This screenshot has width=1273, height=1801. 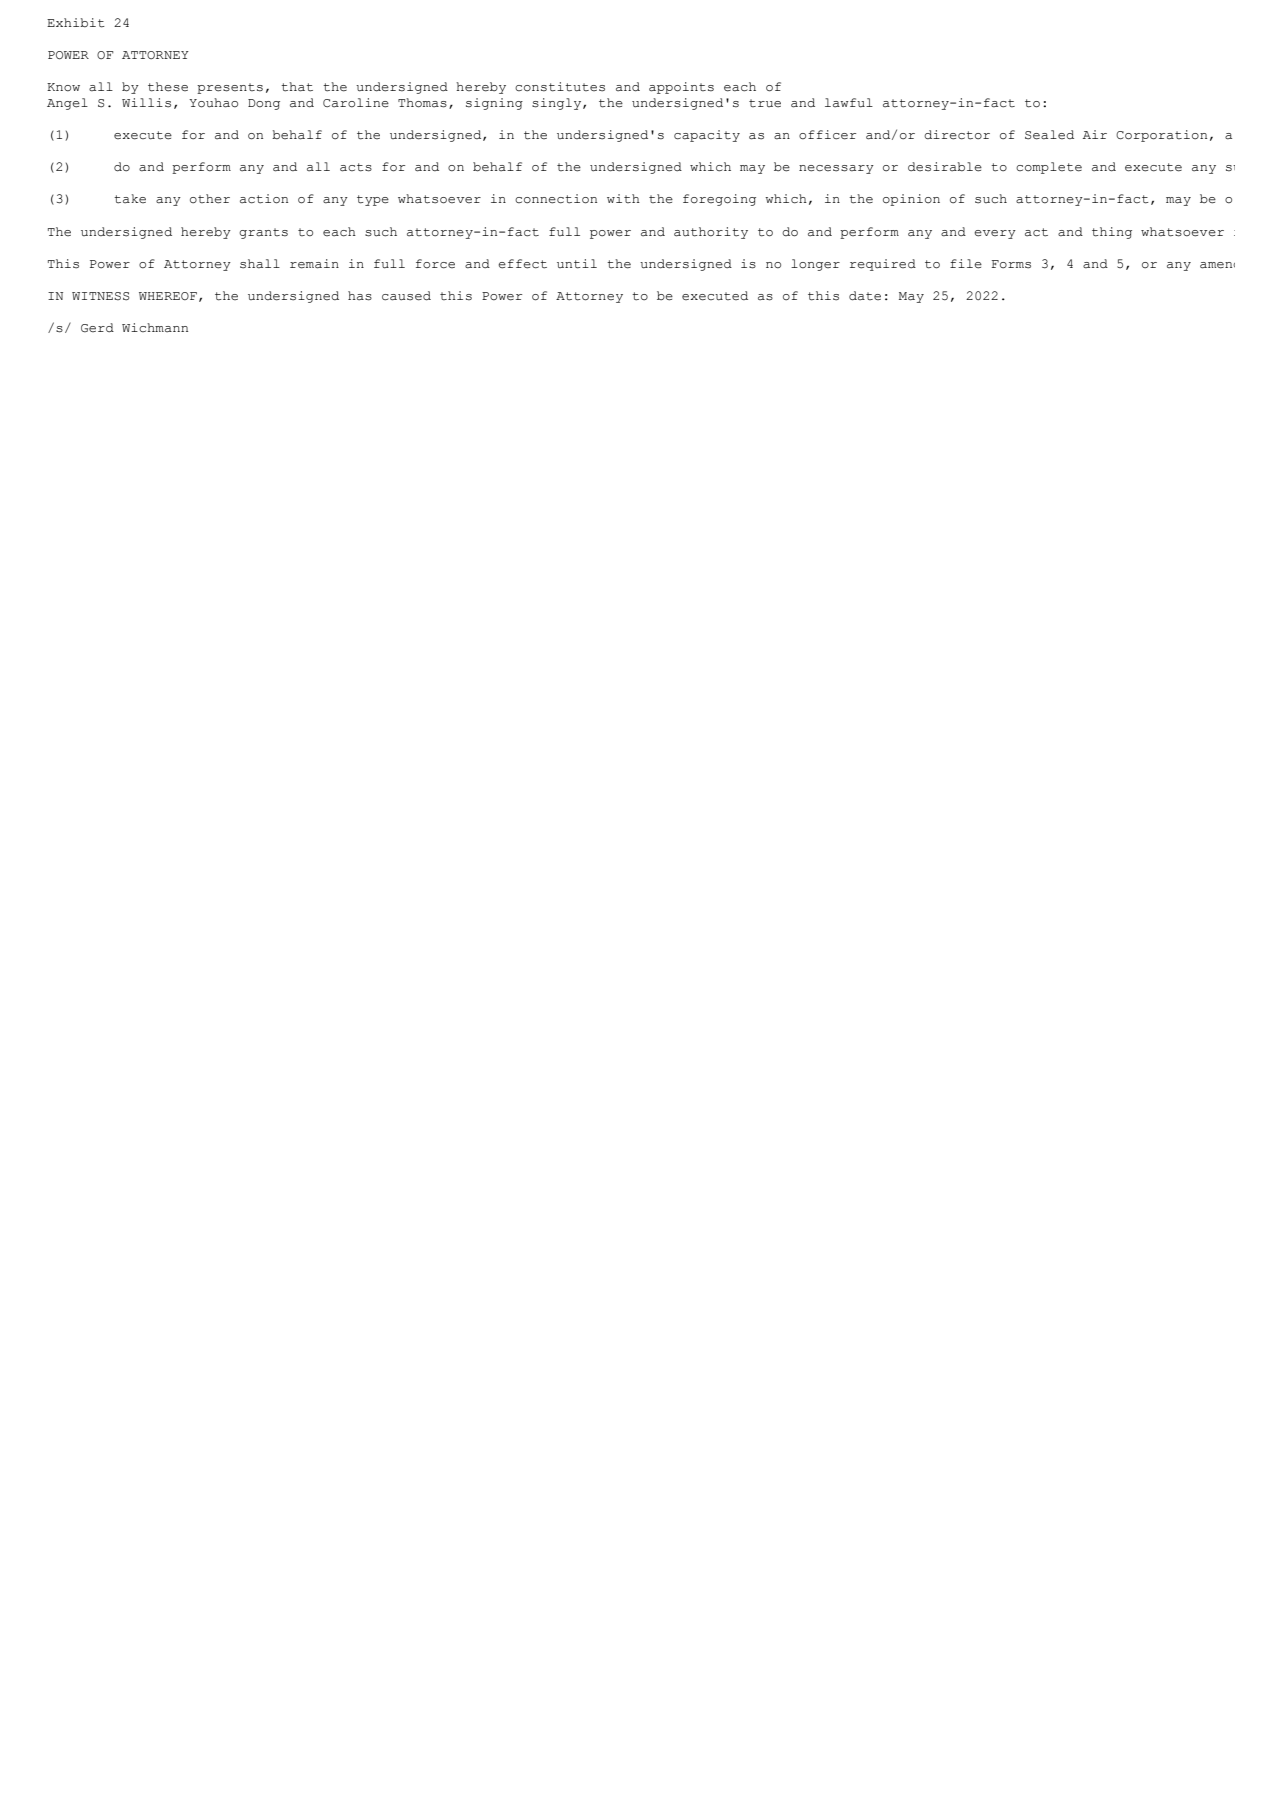 What do you see at coordinates (577, 264) in the screenshot?
I see `until` at bounding box center [577, 264].
